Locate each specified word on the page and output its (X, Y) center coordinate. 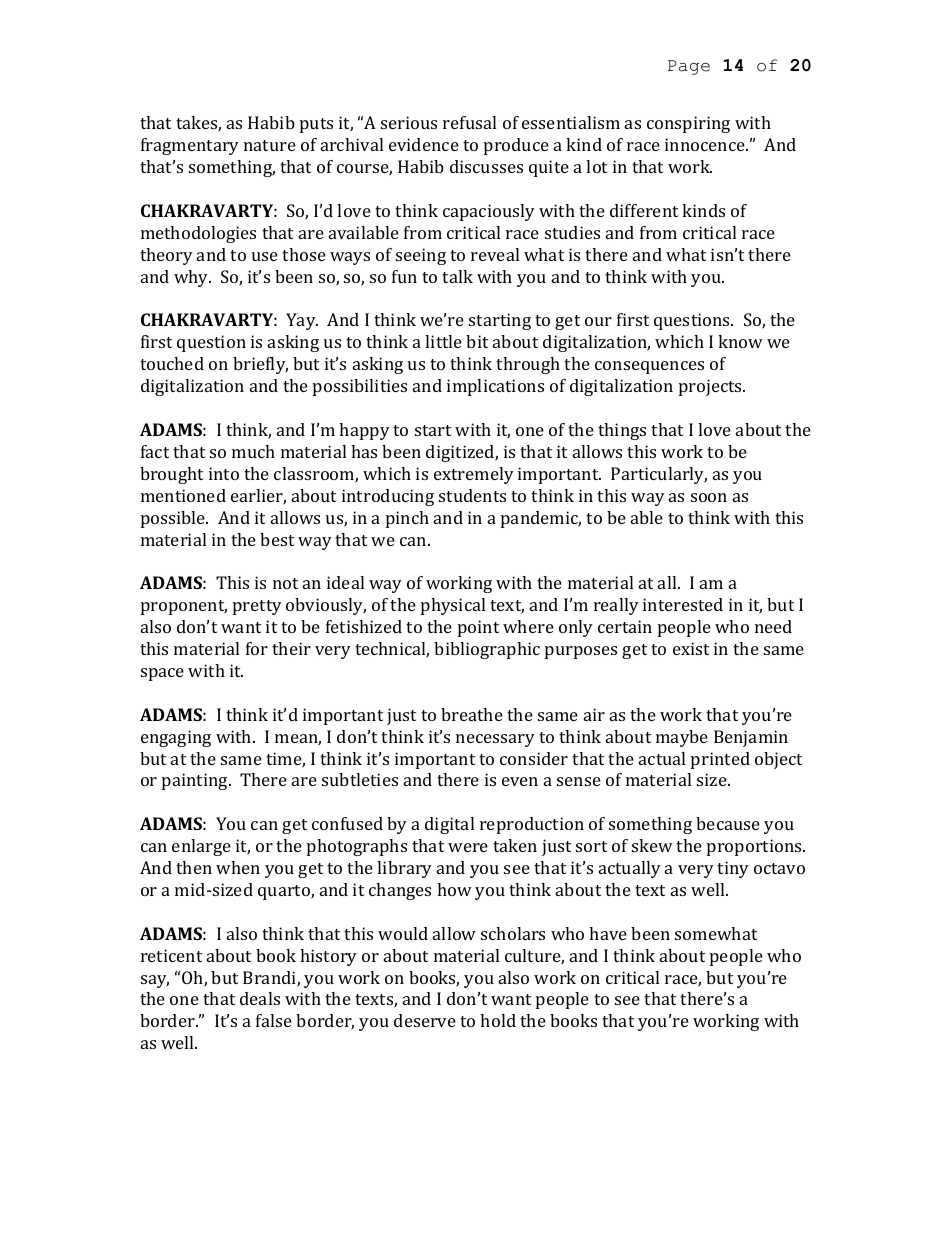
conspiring (688, 124)
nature (270, 145)
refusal (469, 122)
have (608, 933)
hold (498, 1020)
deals (260, 998)
